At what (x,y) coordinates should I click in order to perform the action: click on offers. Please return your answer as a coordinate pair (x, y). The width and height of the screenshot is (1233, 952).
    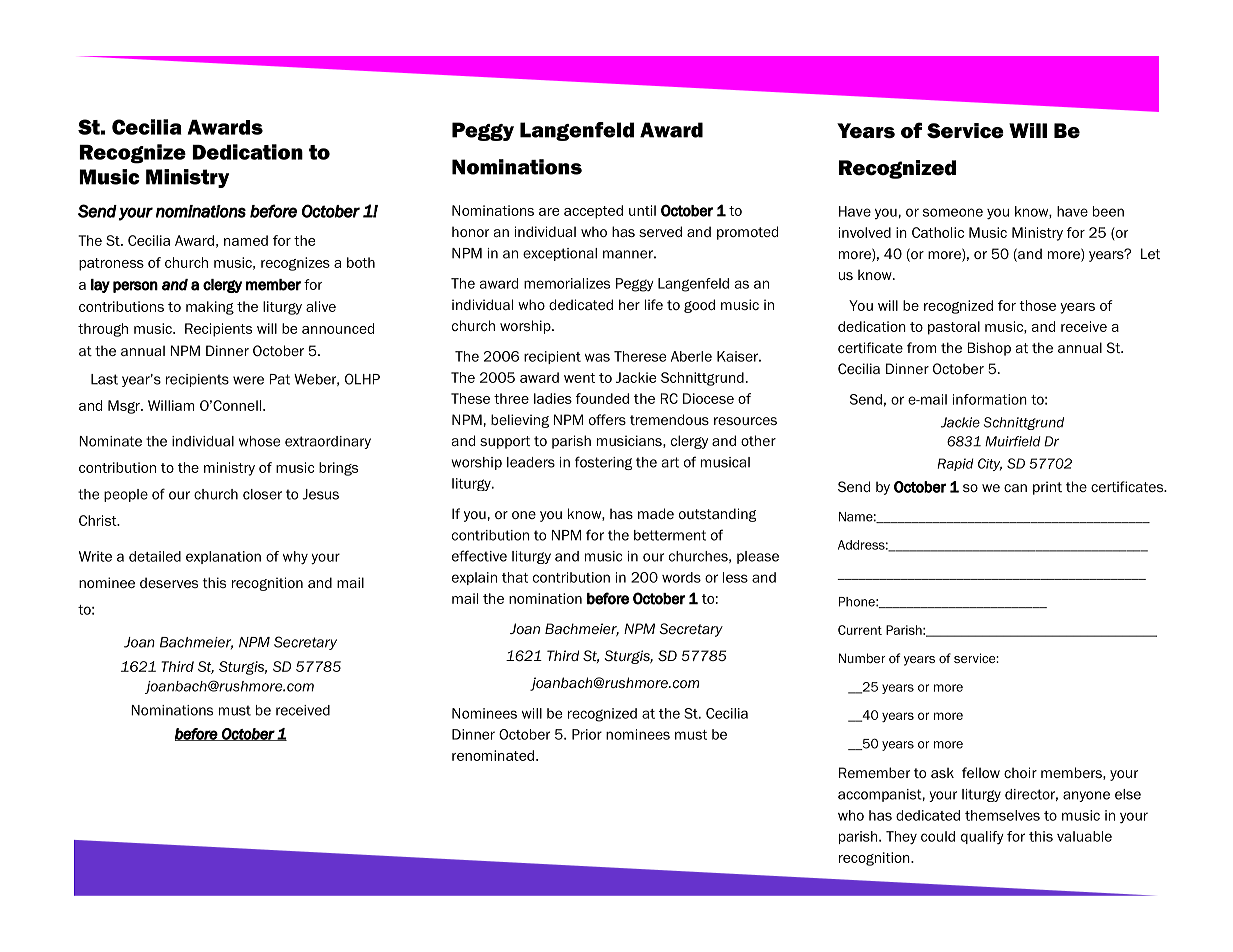
    Looking at the image, I should click on (607, 419).
